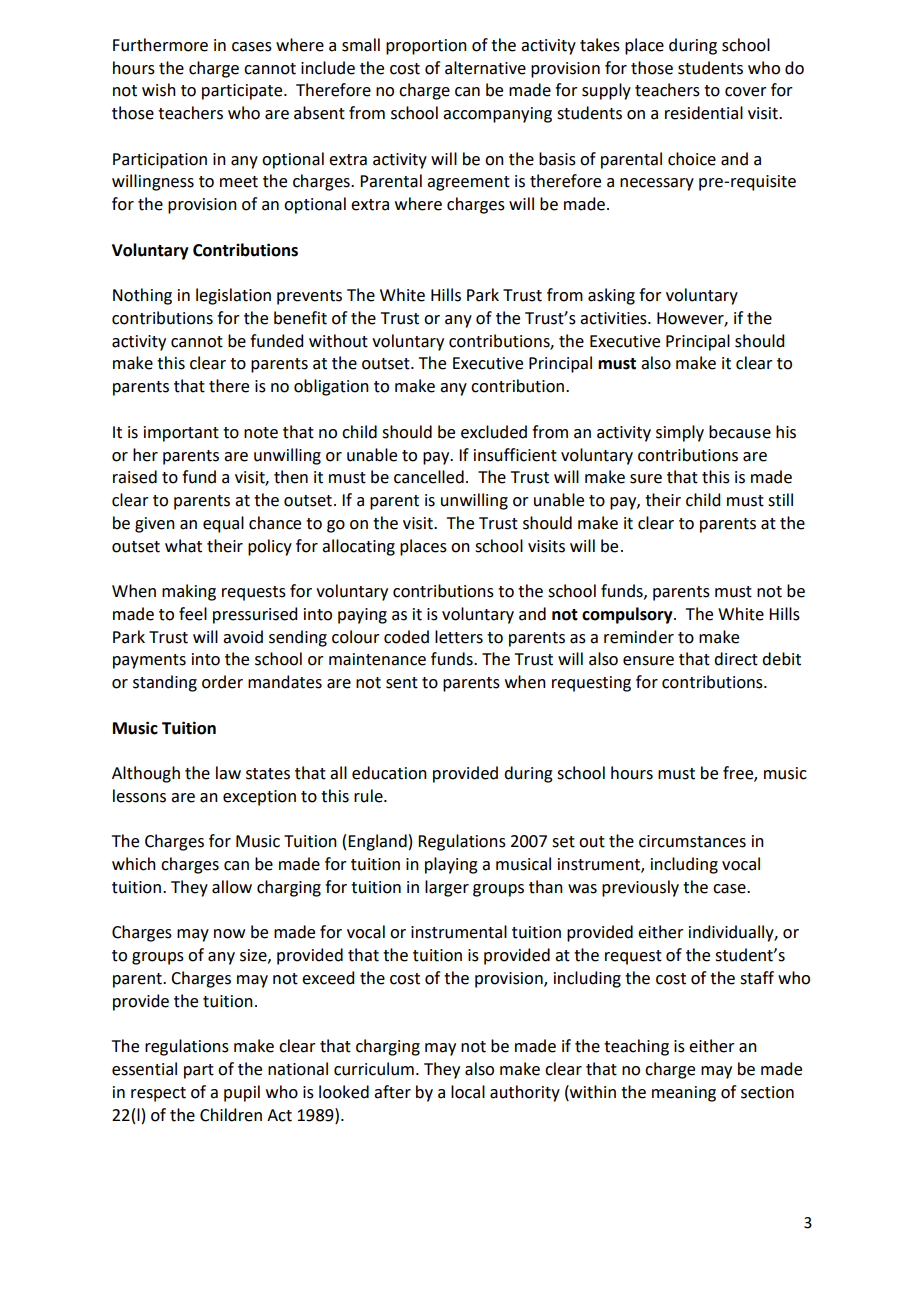 The width and height of the screenshot is (924, 1308). What do you see at coordinates (242, 1093) in the screenshot?
I see `pupil` at bounding box center [242, 1093].
